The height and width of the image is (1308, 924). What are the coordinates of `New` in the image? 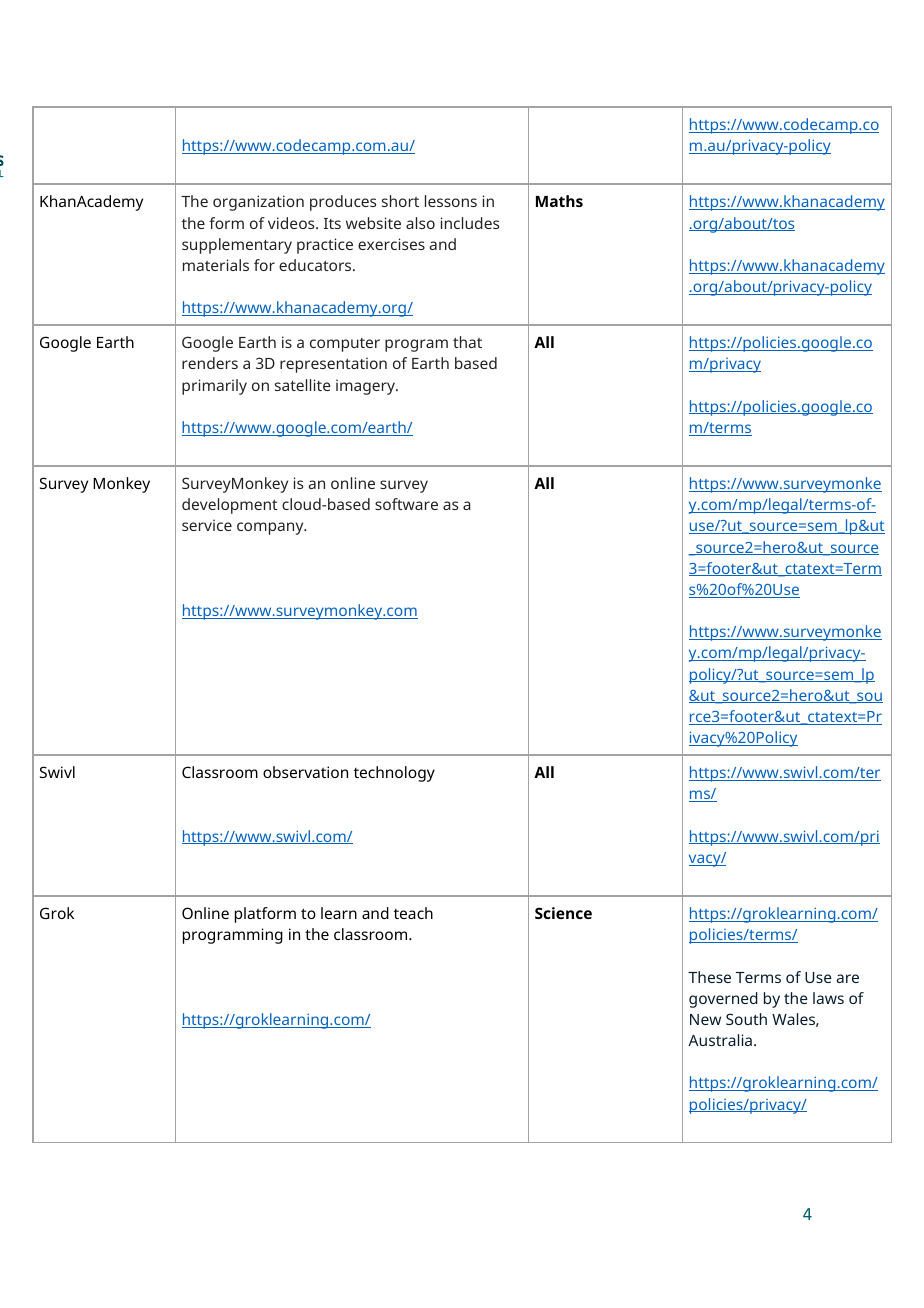 It's located at (705, 1019).
